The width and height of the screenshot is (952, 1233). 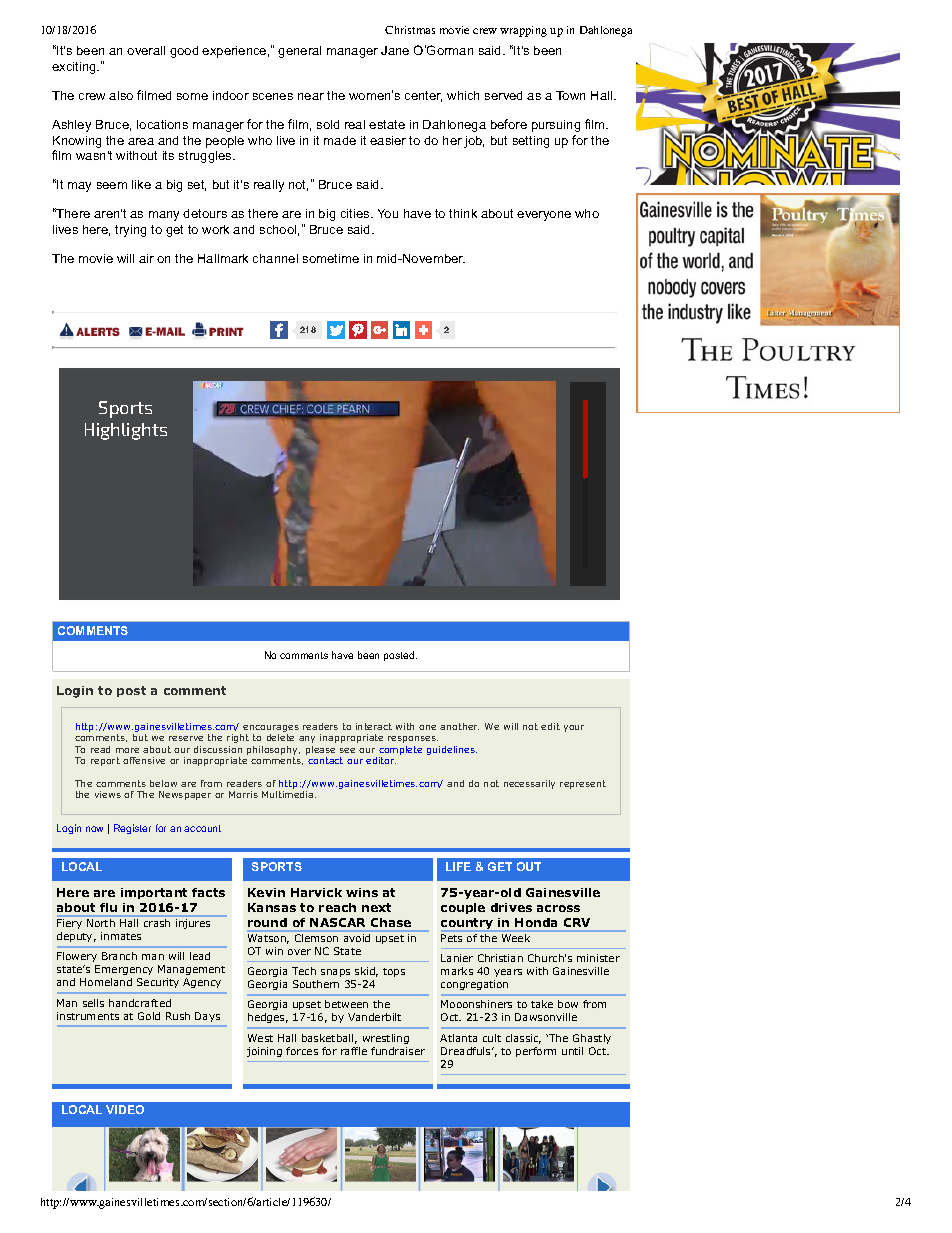 I want to click on your, so click(x=574, y=728).
